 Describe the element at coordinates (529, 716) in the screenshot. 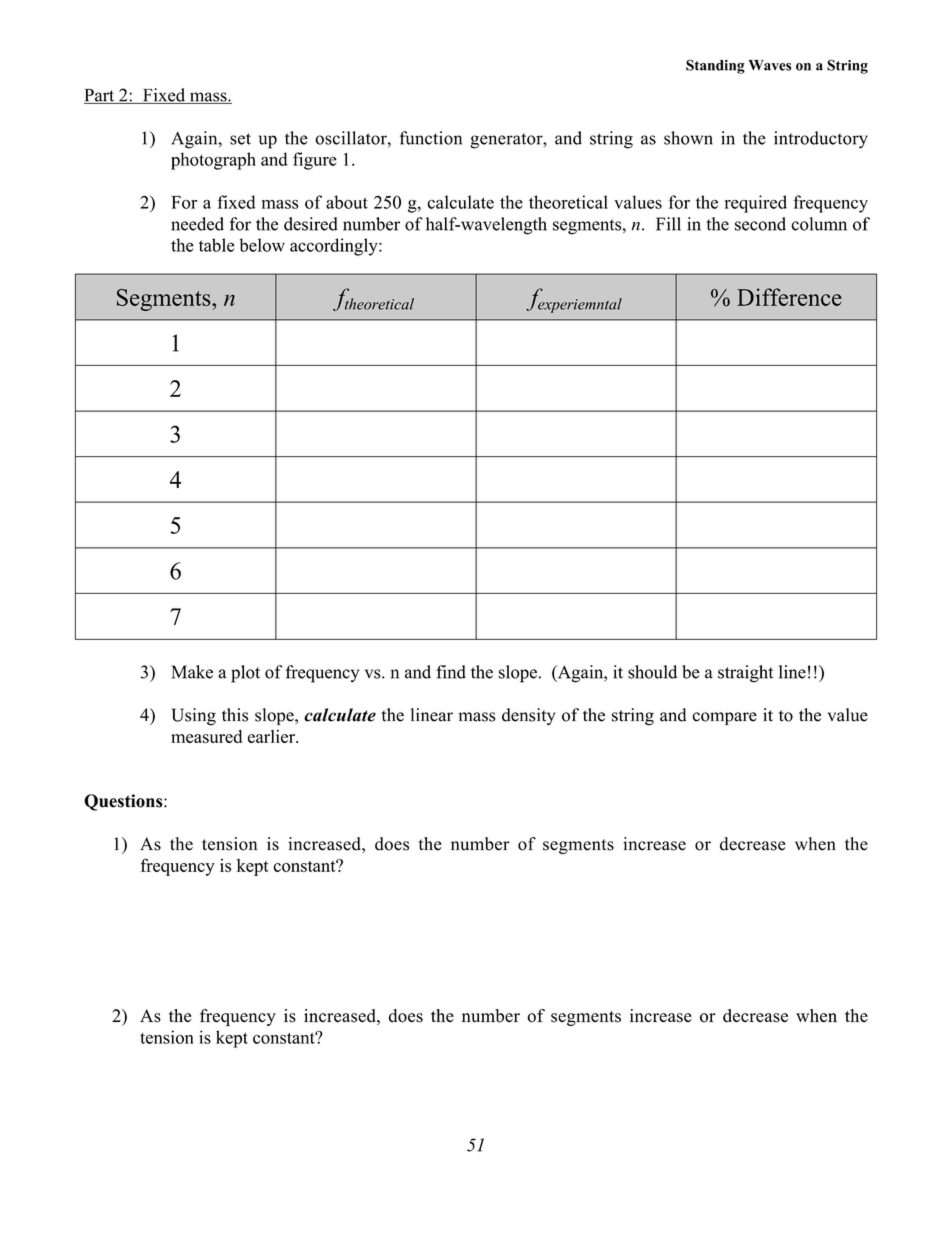

I see `density` at that location.
